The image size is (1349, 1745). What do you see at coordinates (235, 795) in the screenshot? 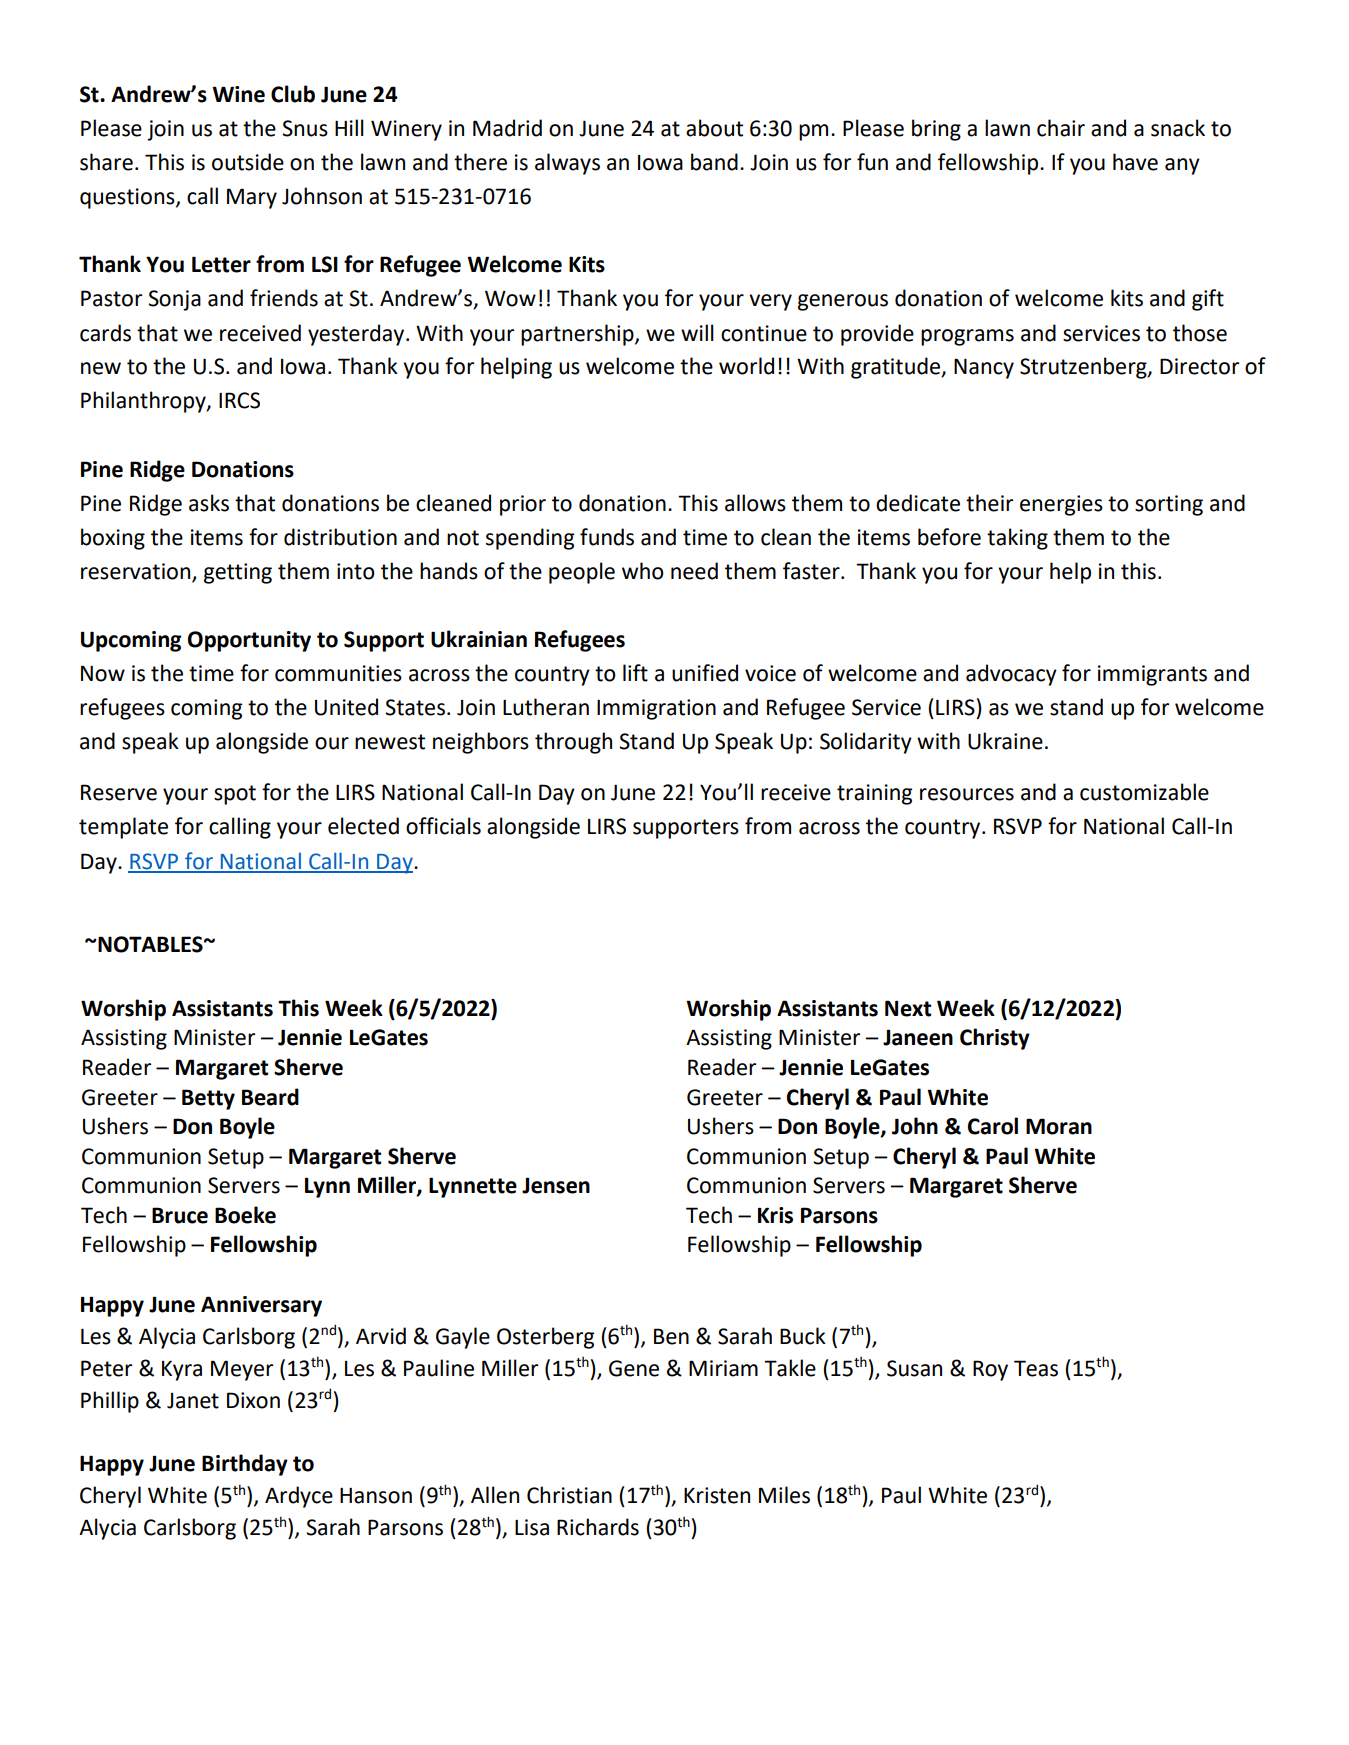
I see `spot` at bounding box center [235, 795].
